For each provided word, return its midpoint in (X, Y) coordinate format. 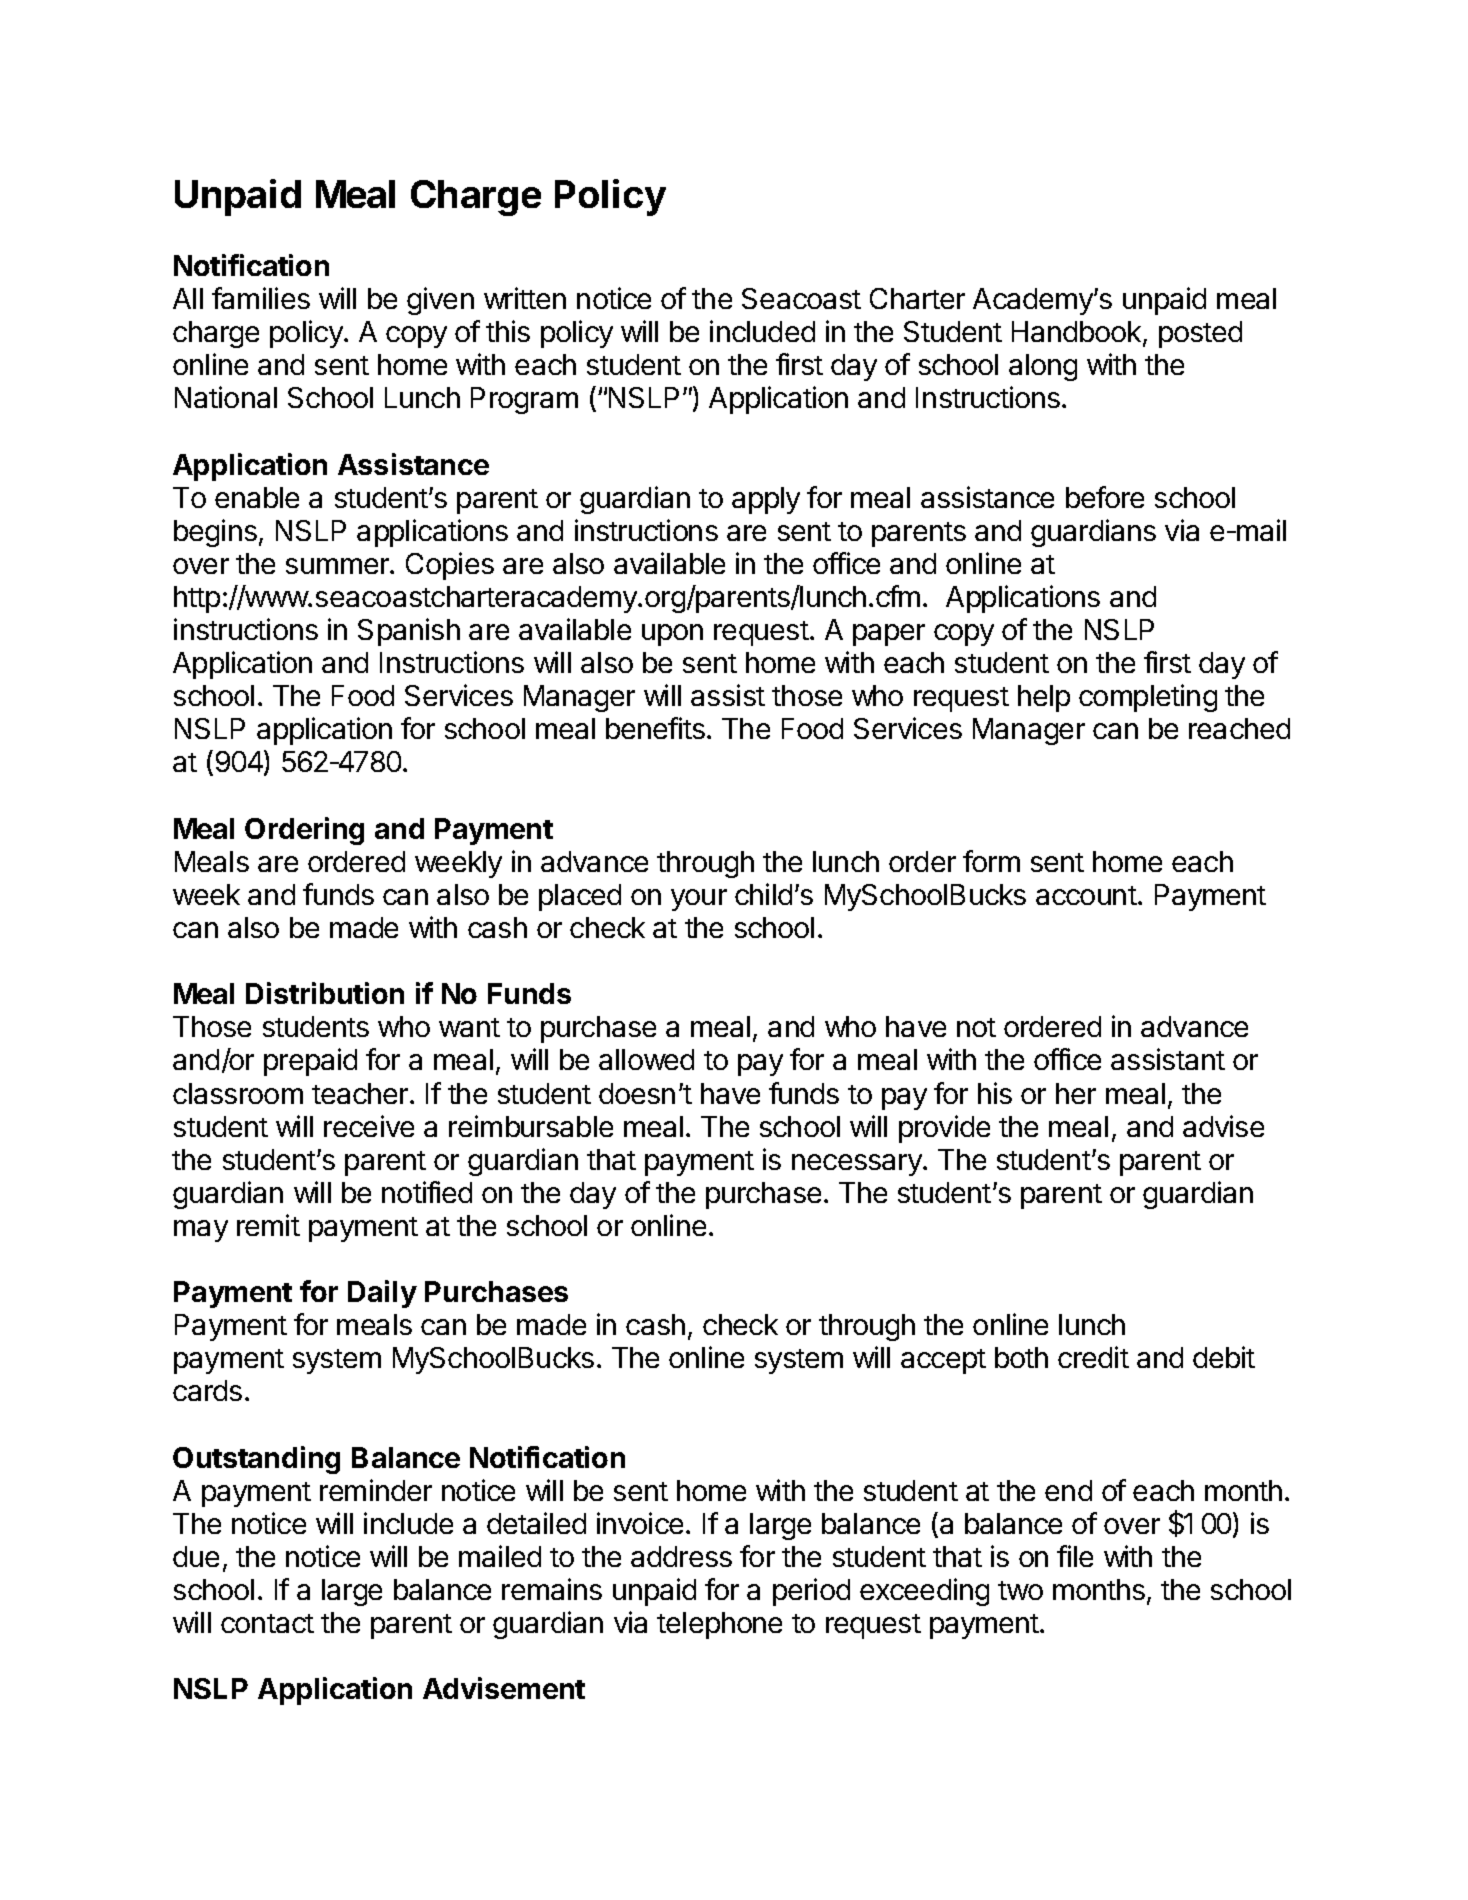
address (681, 1556)
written (525, 298)
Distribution (325, 993)
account (1086, 895)
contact (267, 1623)
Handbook (1078, 333)
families (261, 298)
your (699, 900)
